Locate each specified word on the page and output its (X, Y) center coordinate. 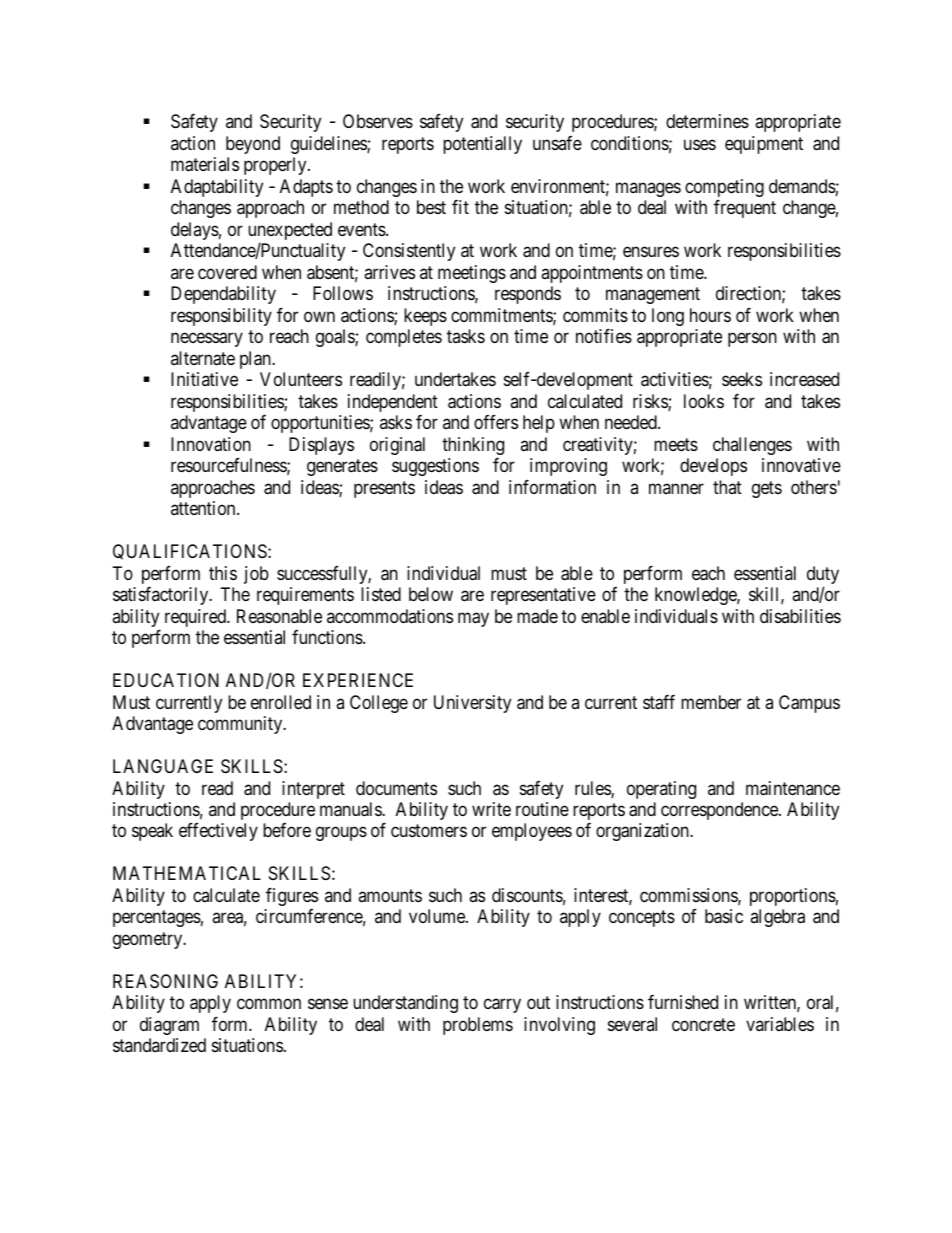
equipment (764, 145)
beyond (253, 145)
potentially (482, 145)
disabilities (800, 616)
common (269, 1004)
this (223, 573)
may (473, 619)
